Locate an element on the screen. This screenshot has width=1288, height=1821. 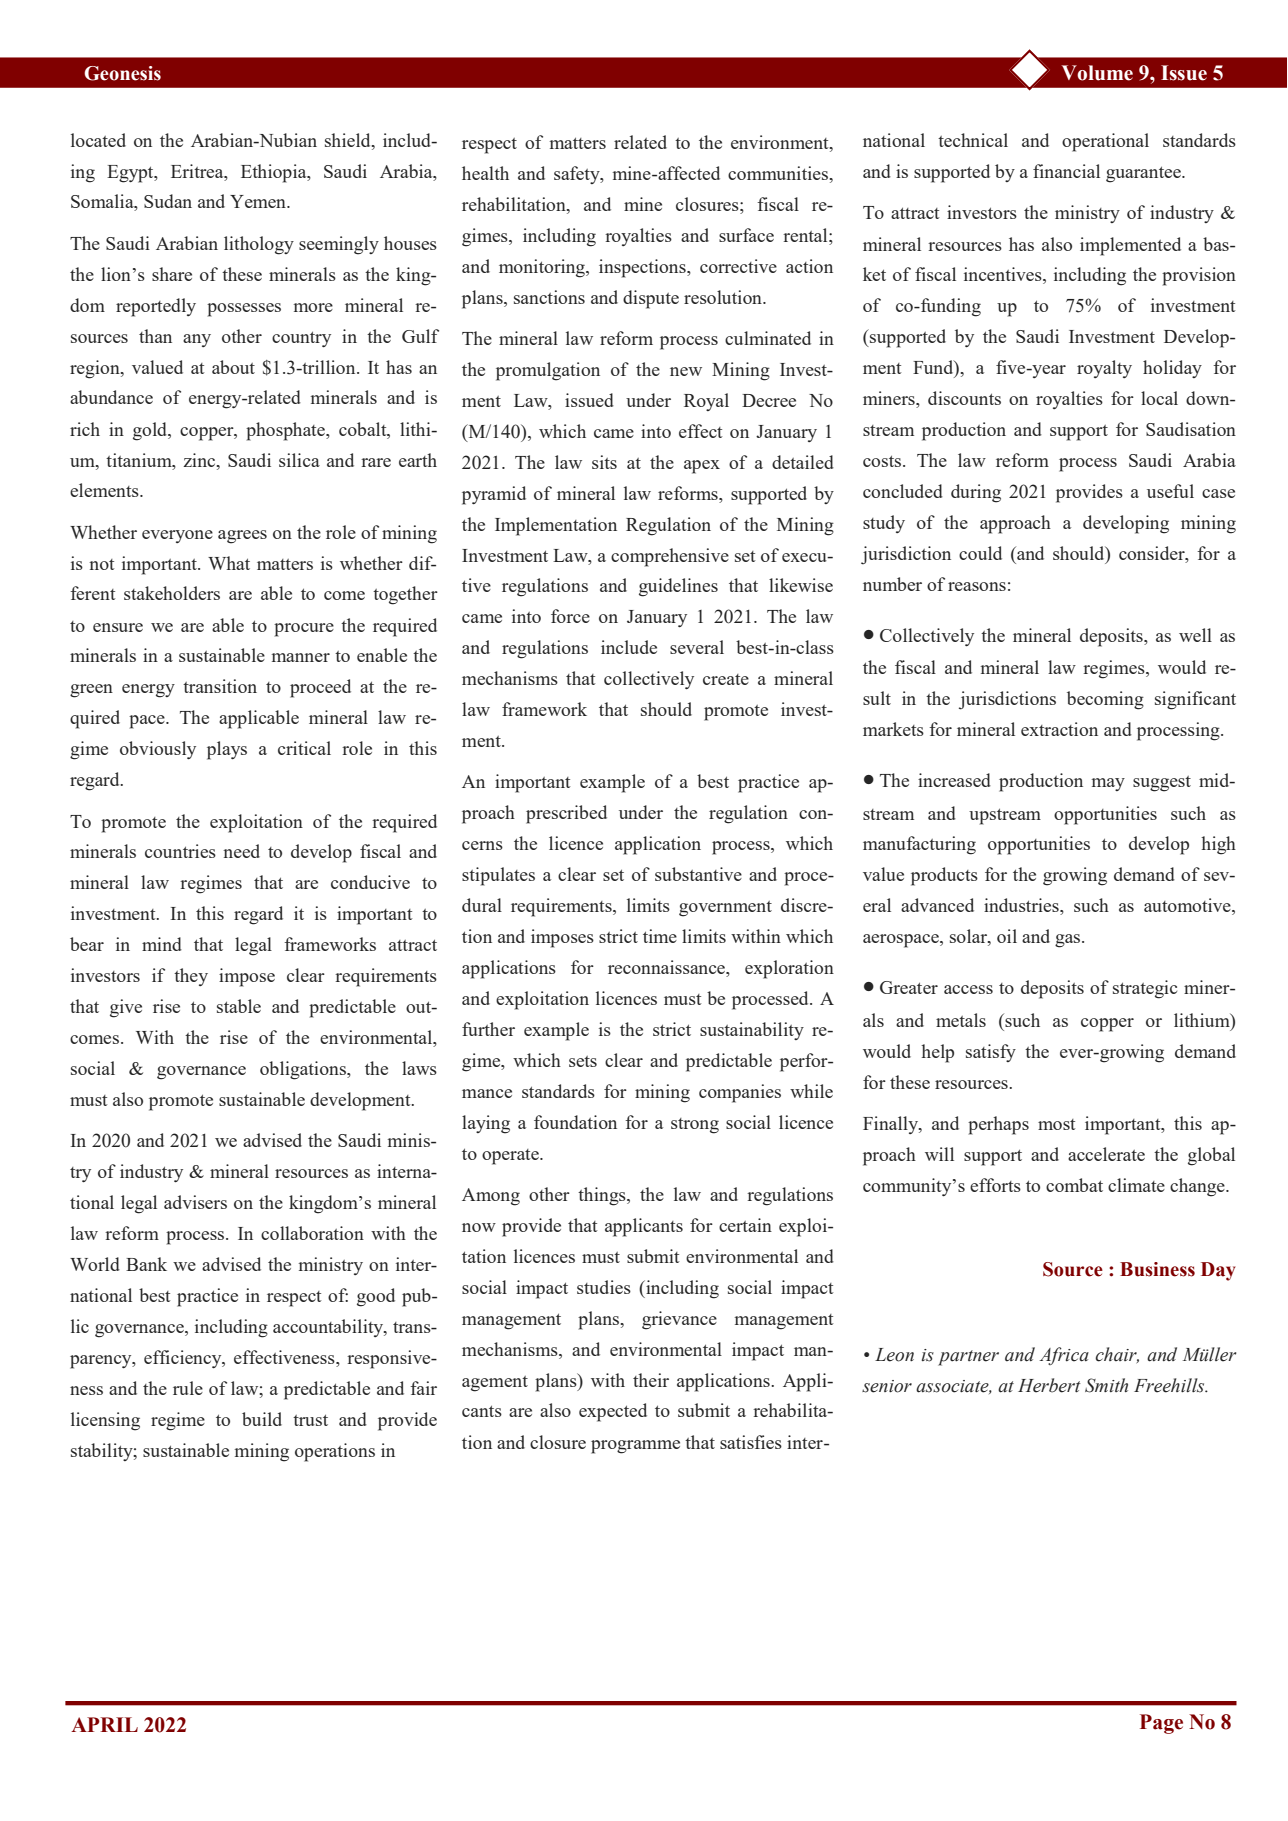
Eritrea is located at coordinates (198, 171).
